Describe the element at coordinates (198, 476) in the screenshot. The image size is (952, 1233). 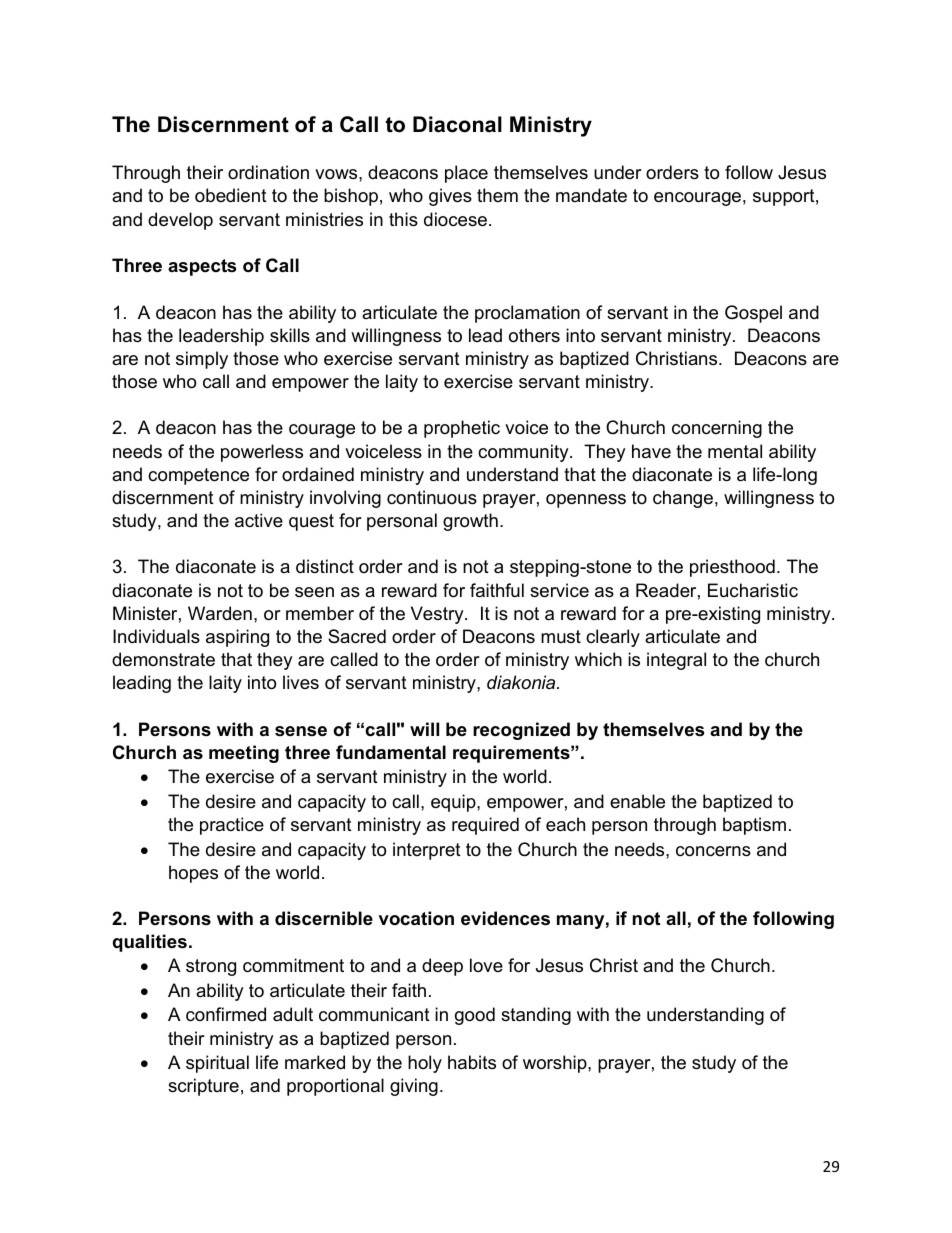
I see `competence` at that location.
